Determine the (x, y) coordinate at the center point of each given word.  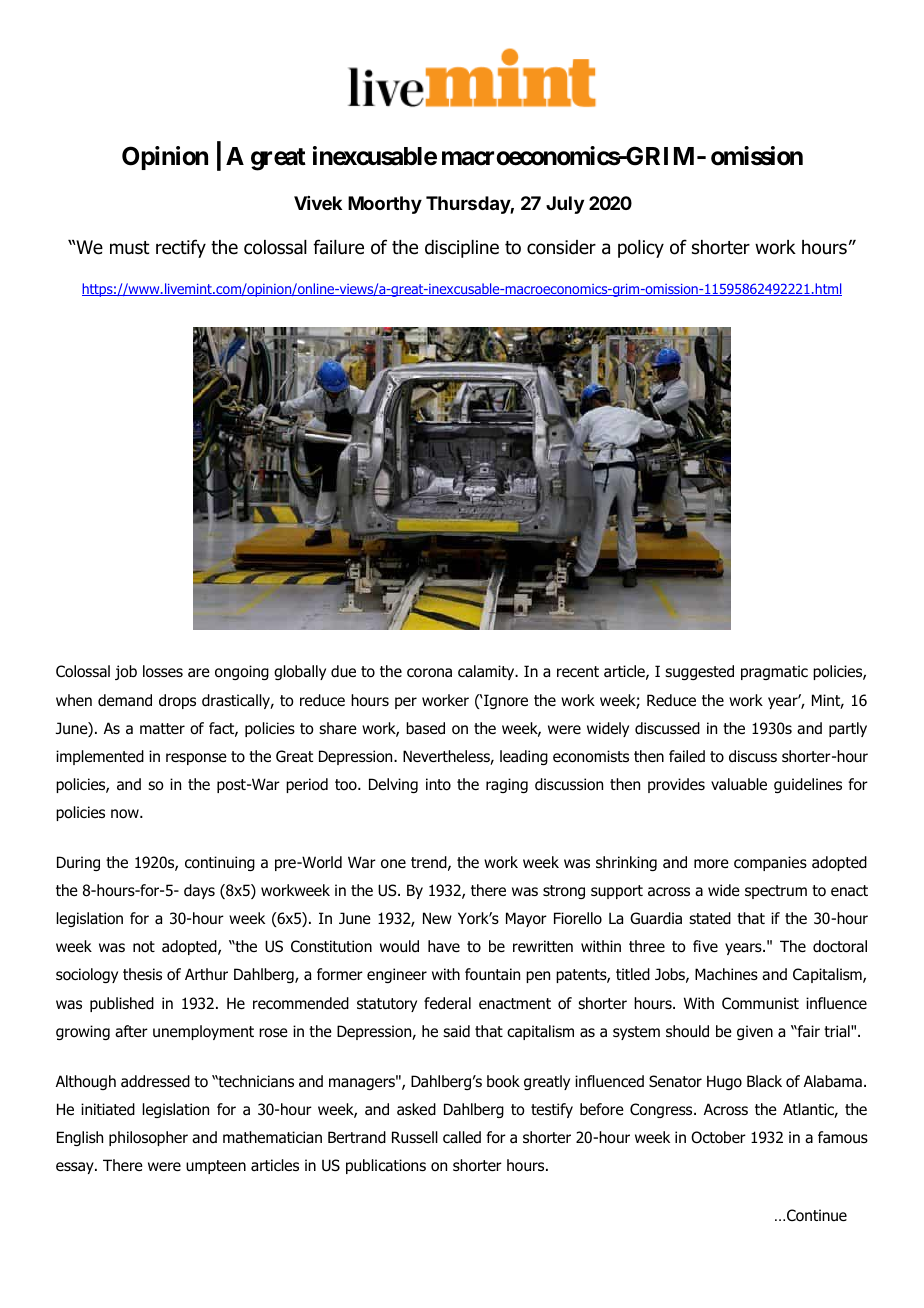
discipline (462, 249)
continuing (220, 863)
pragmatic (774, 672)
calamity (487, 672)
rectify (181, 248)
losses (163, 671)
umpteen (216, 1167)
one (393, 864)
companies (770, 863)
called (462, 1137)
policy (641, 249)
